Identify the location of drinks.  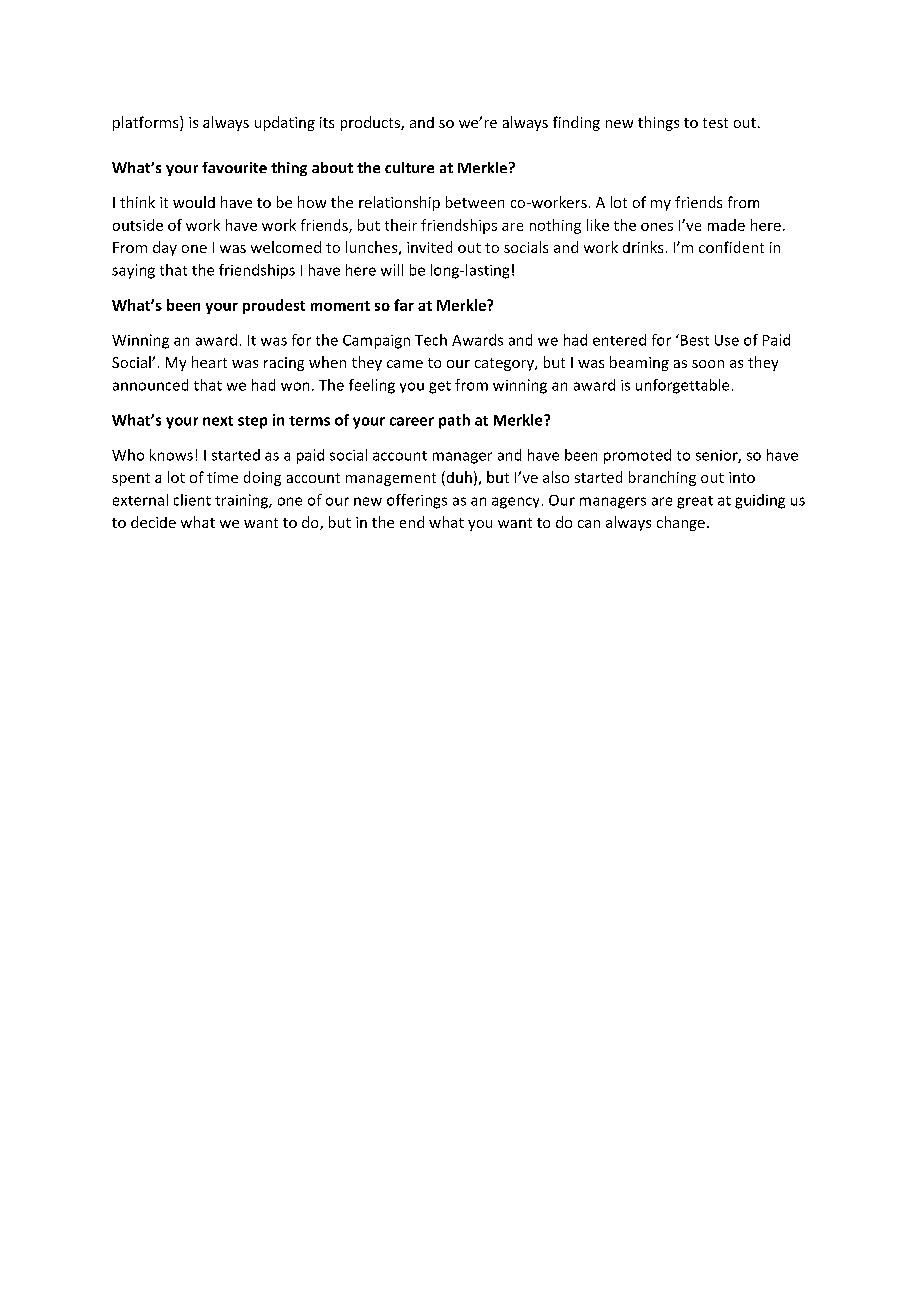
(643, 247).
